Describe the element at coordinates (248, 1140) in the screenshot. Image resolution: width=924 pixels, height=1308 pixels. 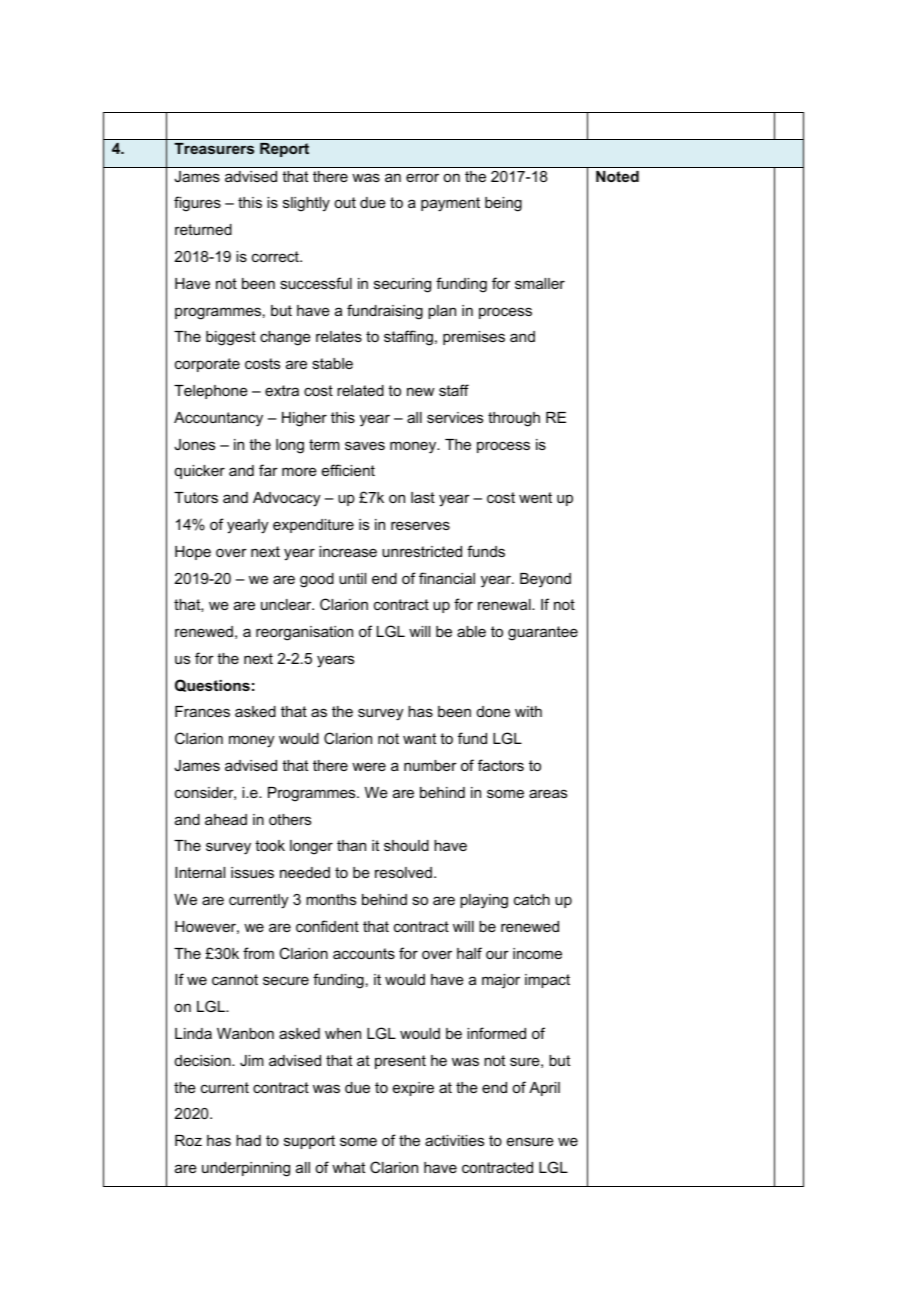
I see `had` at that location.
